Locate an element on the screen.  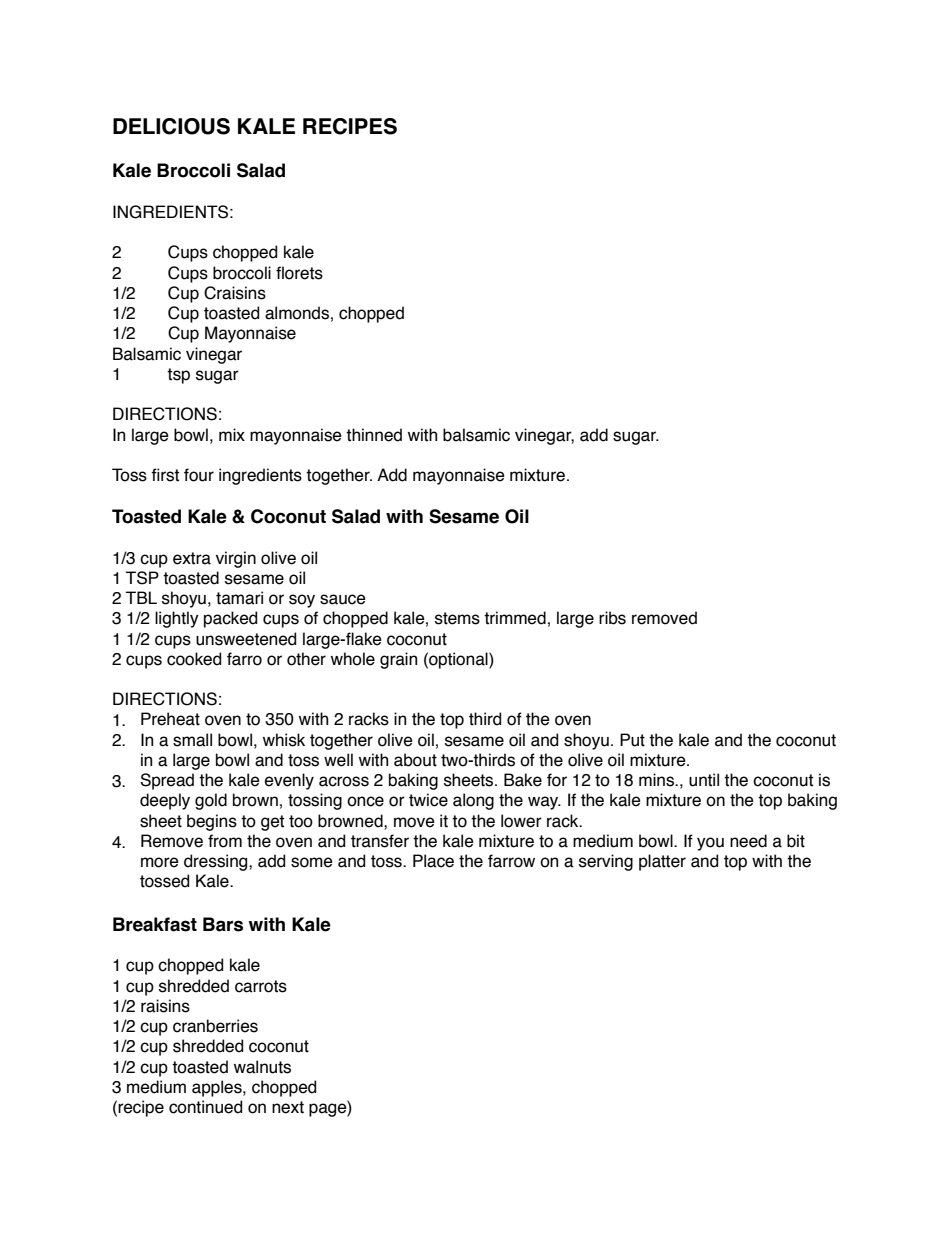
Put is located at coordinates (632, 740).
